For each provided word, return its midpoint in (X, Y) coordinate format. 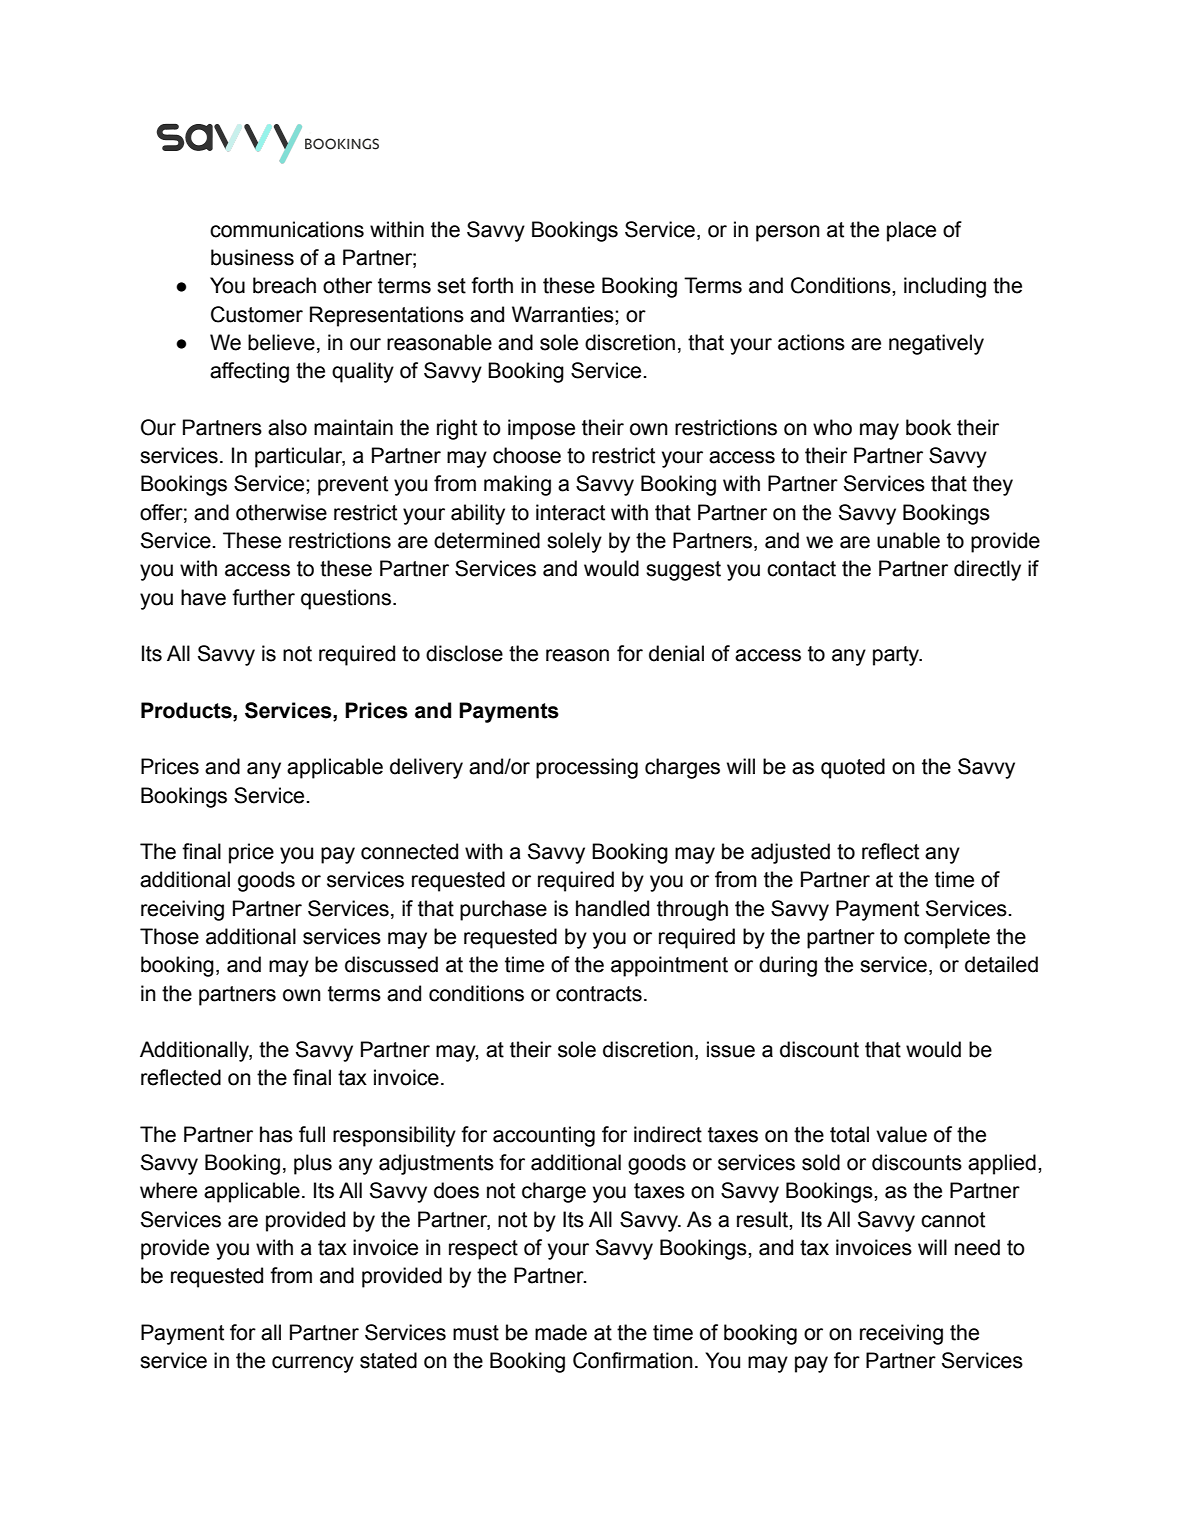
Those (169, 936)
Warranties (564, 314)
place (911, 231)
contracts (599, 994)
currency (313, 1364)
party (897, 656)
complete (947, 938)
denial (676, 653)
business (252, 257)
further (263, 597)
